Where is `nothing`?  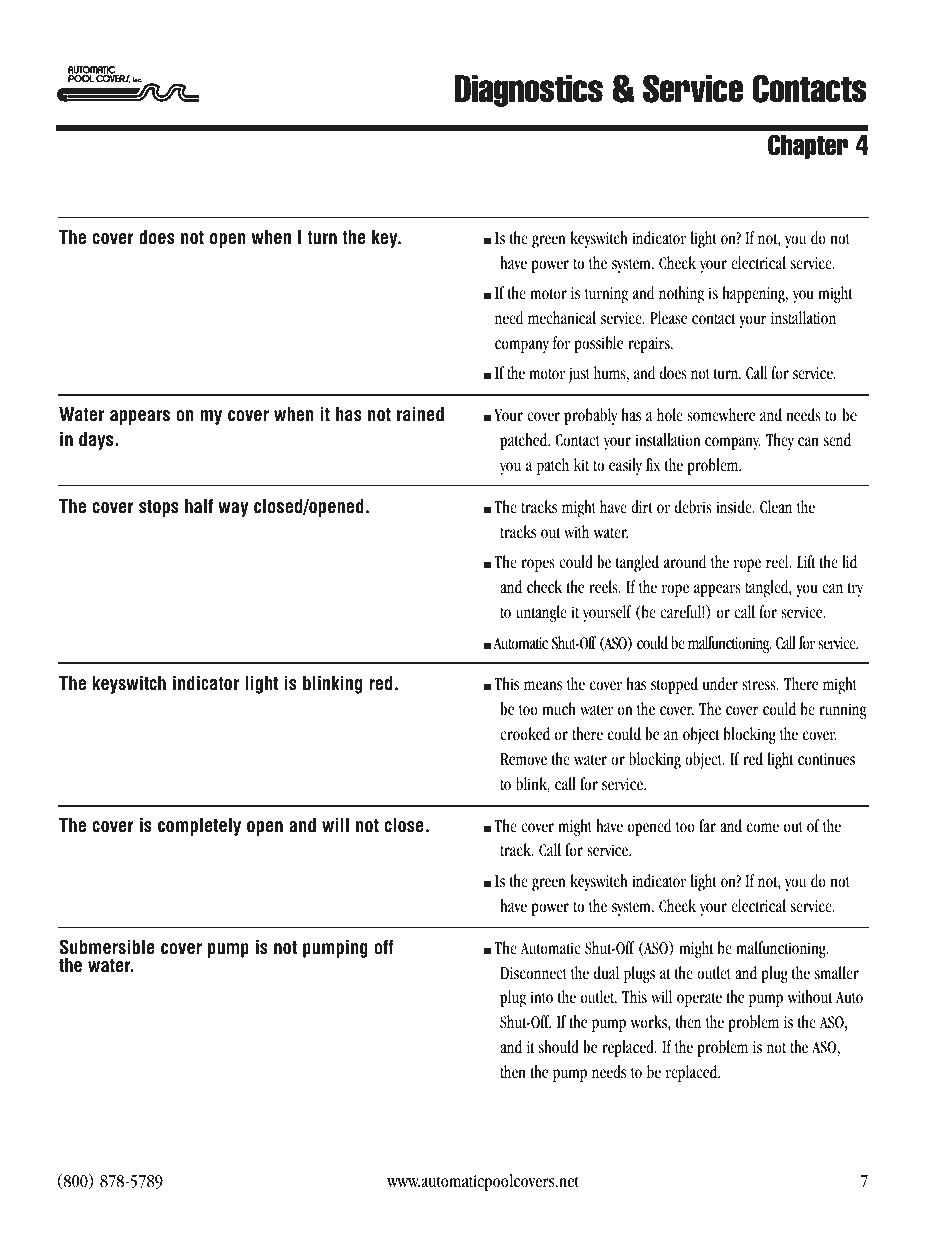 nothing is located at coordinates (681, 294).
